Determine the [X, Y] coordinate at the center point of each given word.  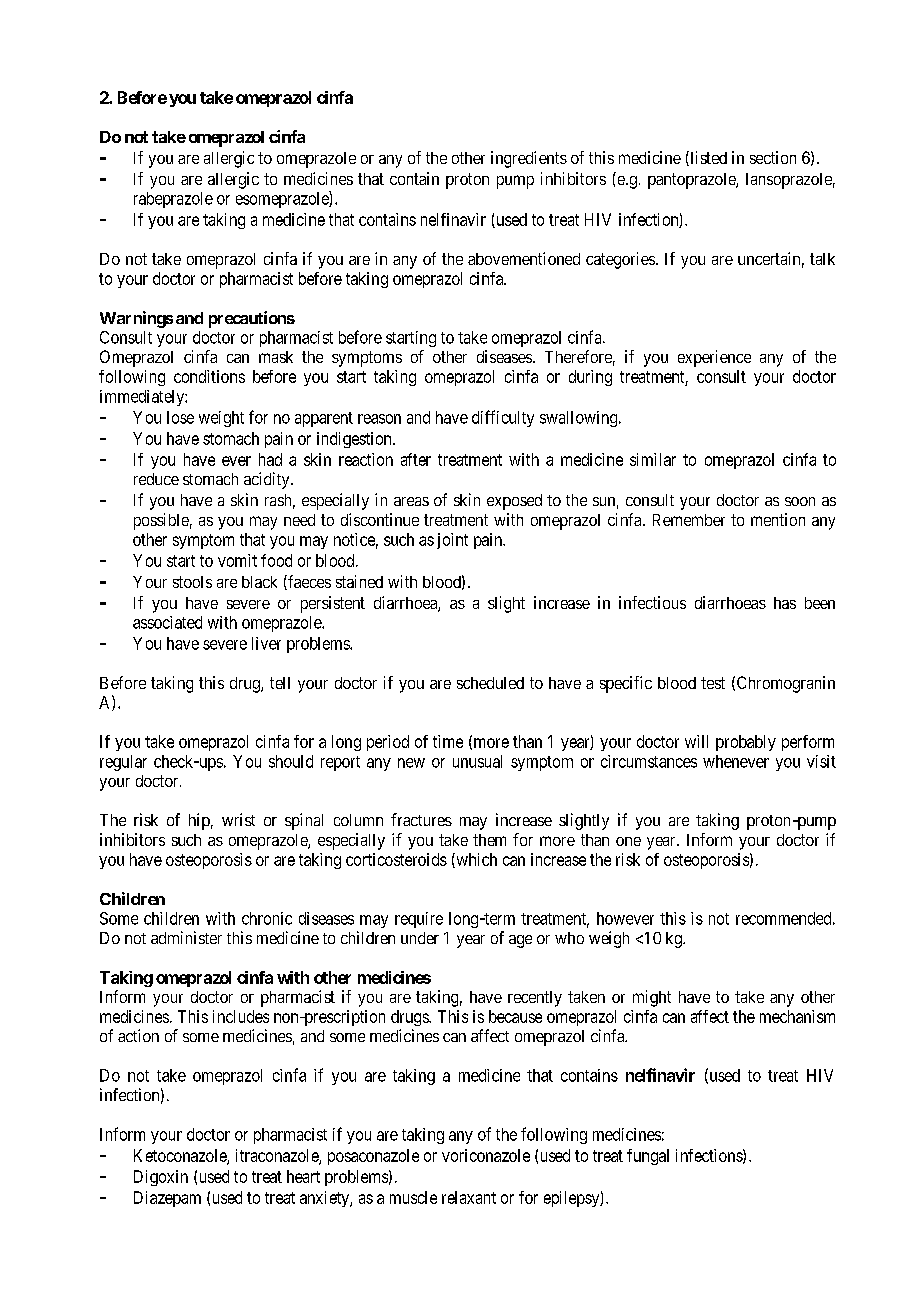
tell [280, 683]
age [520, 941]
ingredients [529, 159]
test [713, 683]
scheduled [490, 683]
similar [653, 459]
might [652, 998]
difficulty [503, 418]
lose [180, 417]
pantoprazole [692, 181]
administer [186, 937]
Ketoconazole [181, 1156]
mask [276, 357]
